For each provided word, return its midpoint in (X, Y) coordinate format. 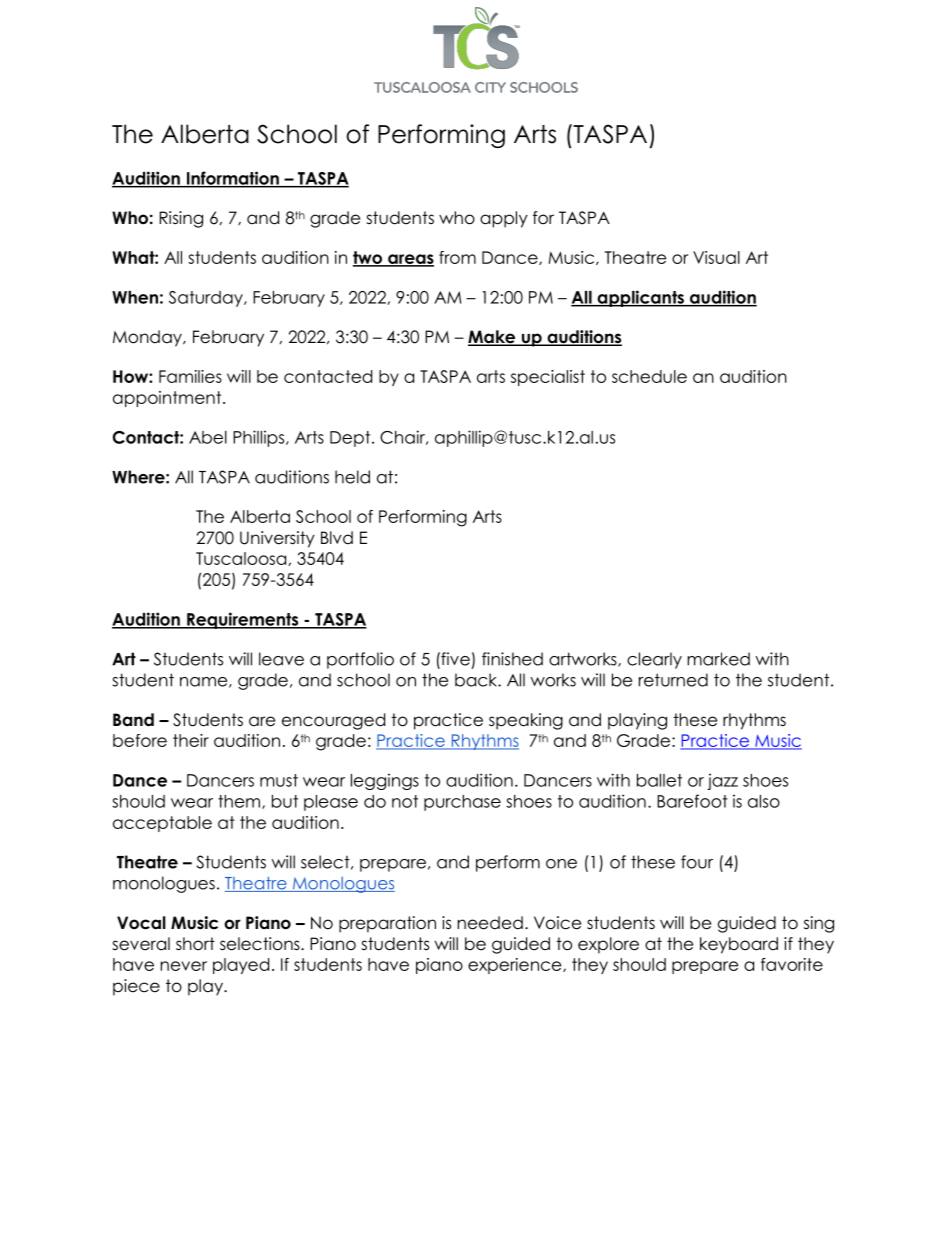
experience (516, 966)
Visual (716, 257)
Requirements (243, 620)
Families (190, 376)
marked (718, 659)
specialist (548, 378)
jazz (722, 781)
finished (512, 659)
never (184, 966)
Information (232, 179)
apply (504, 219)
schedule (649, 376)
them (239, 801)
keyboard (739, 945)
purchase (462, 803)
